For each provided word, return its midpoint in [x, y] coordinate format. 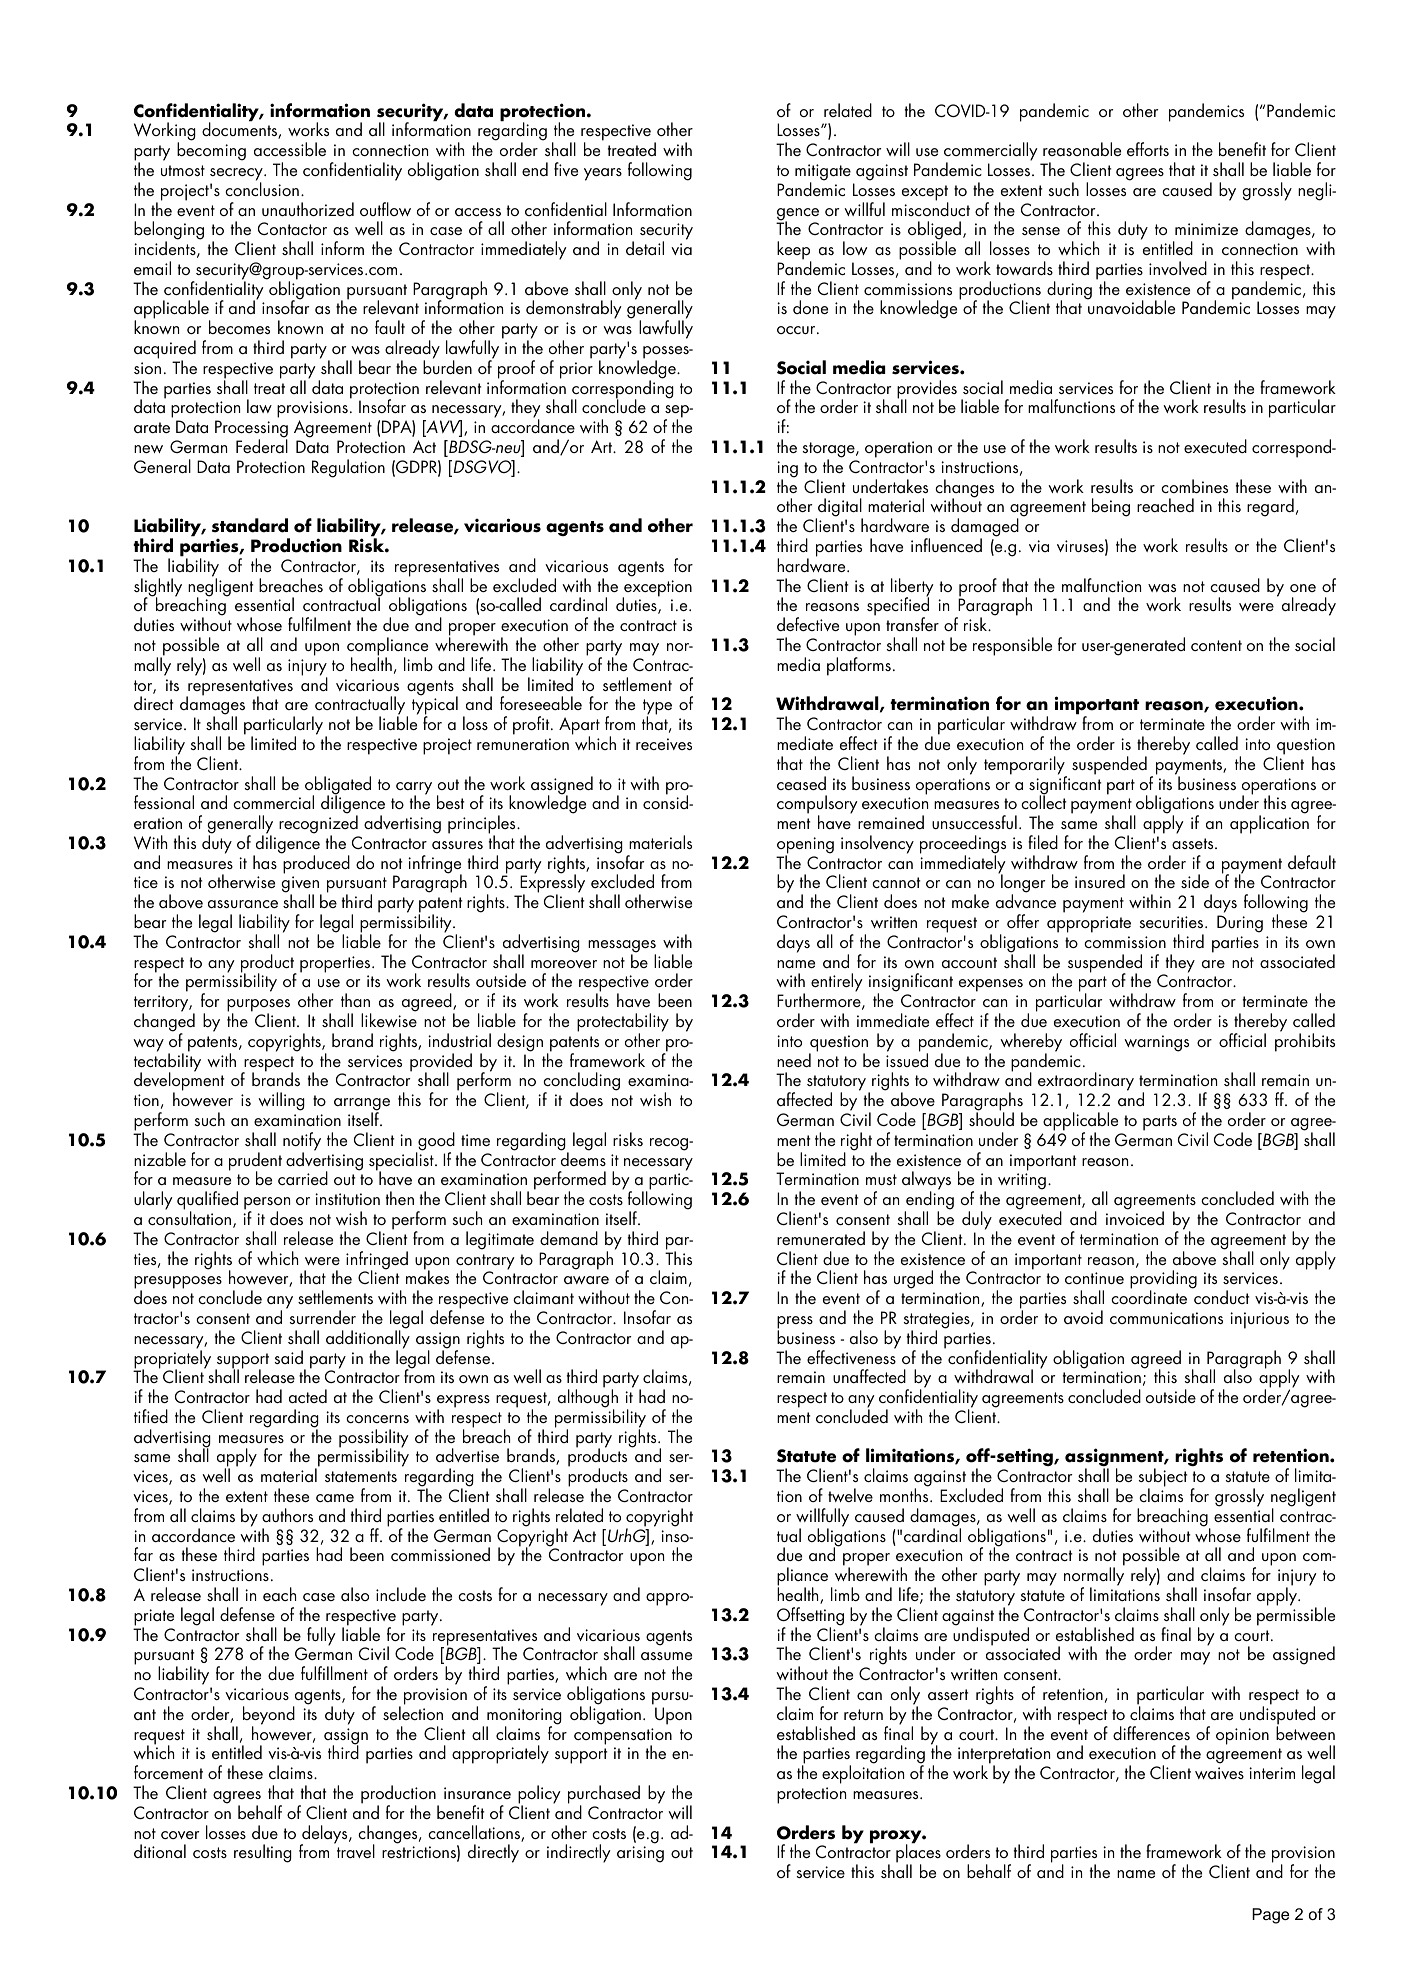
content [1216, 645]
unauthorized [308, 209]
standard [250, 525]
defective [808, 624]
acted [308, 1396]
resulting [263, 1853]
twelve [850, 1495]
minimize [1206, 229]
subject [1163, 1479]
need [794, 1060]
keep [794, 251]
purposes [258, 1007]
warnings [1156, 1043]
